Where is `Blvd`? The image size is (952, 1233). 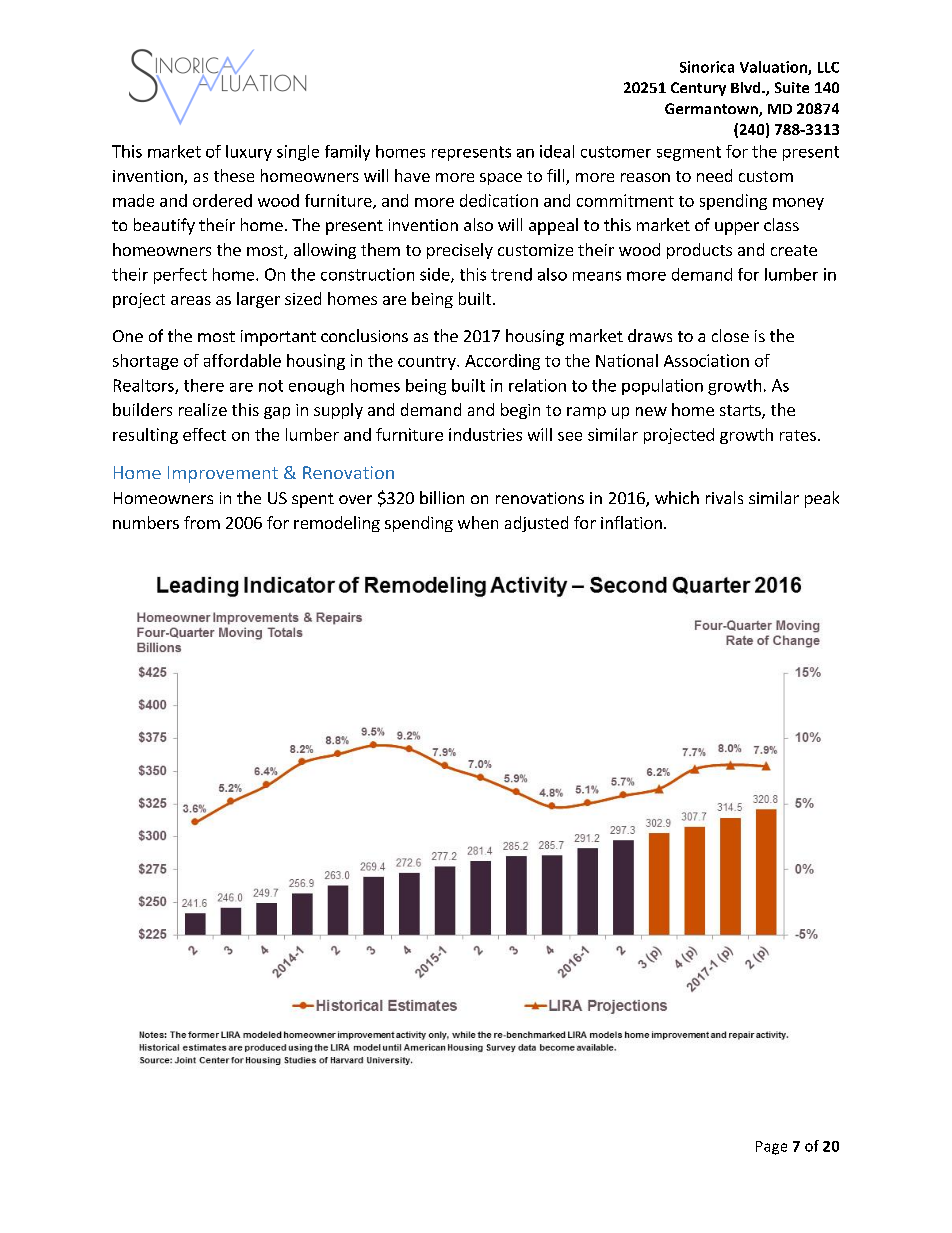
Blvd is located at coordinates (747, 87).
